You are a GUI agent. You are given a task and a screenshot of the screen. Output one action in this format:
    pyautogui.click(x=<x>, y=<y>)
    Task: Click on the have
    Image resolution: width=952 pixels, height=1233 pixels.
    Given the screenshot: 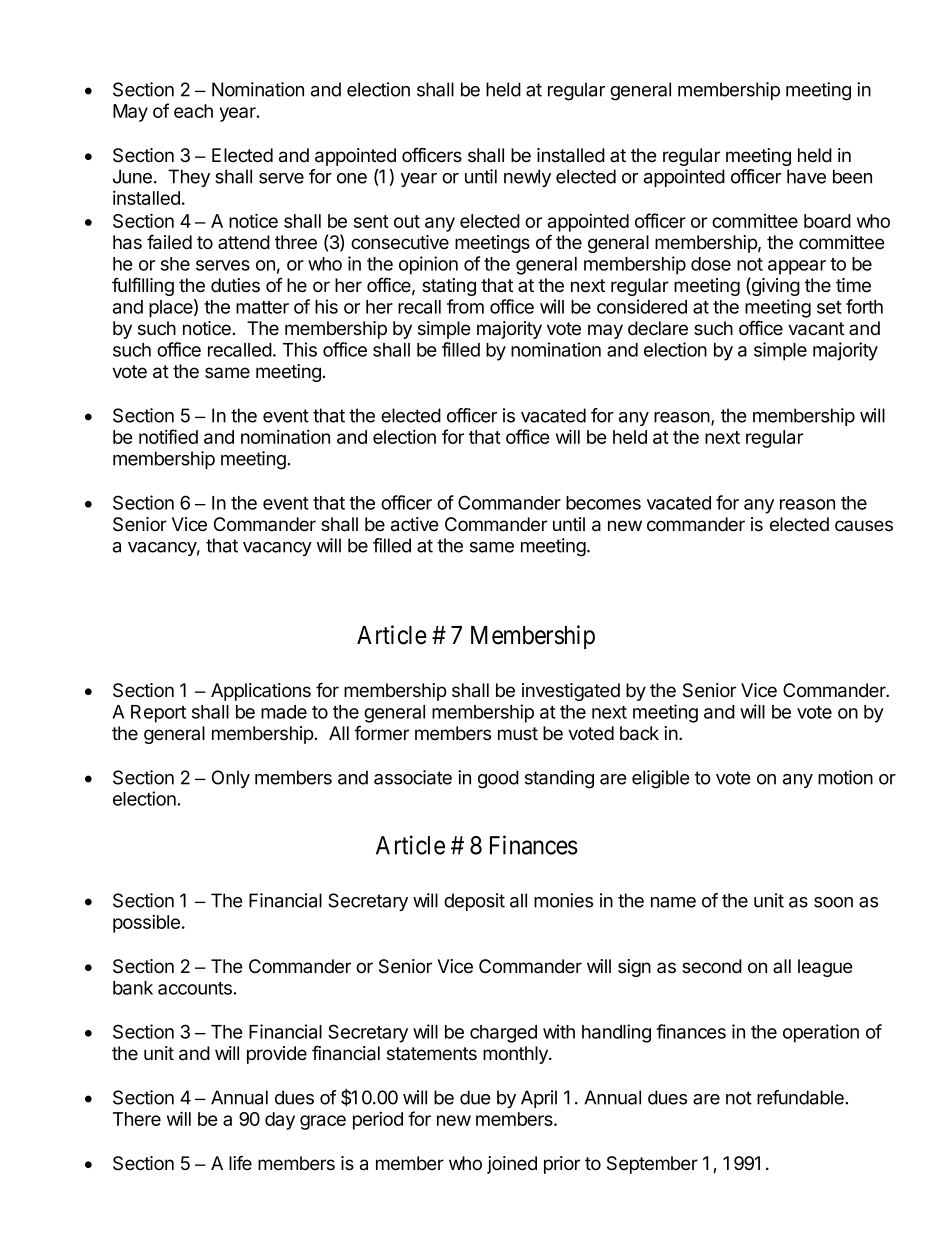 What is the action you would take?
    pyautogui.click(x=806, y=176)
